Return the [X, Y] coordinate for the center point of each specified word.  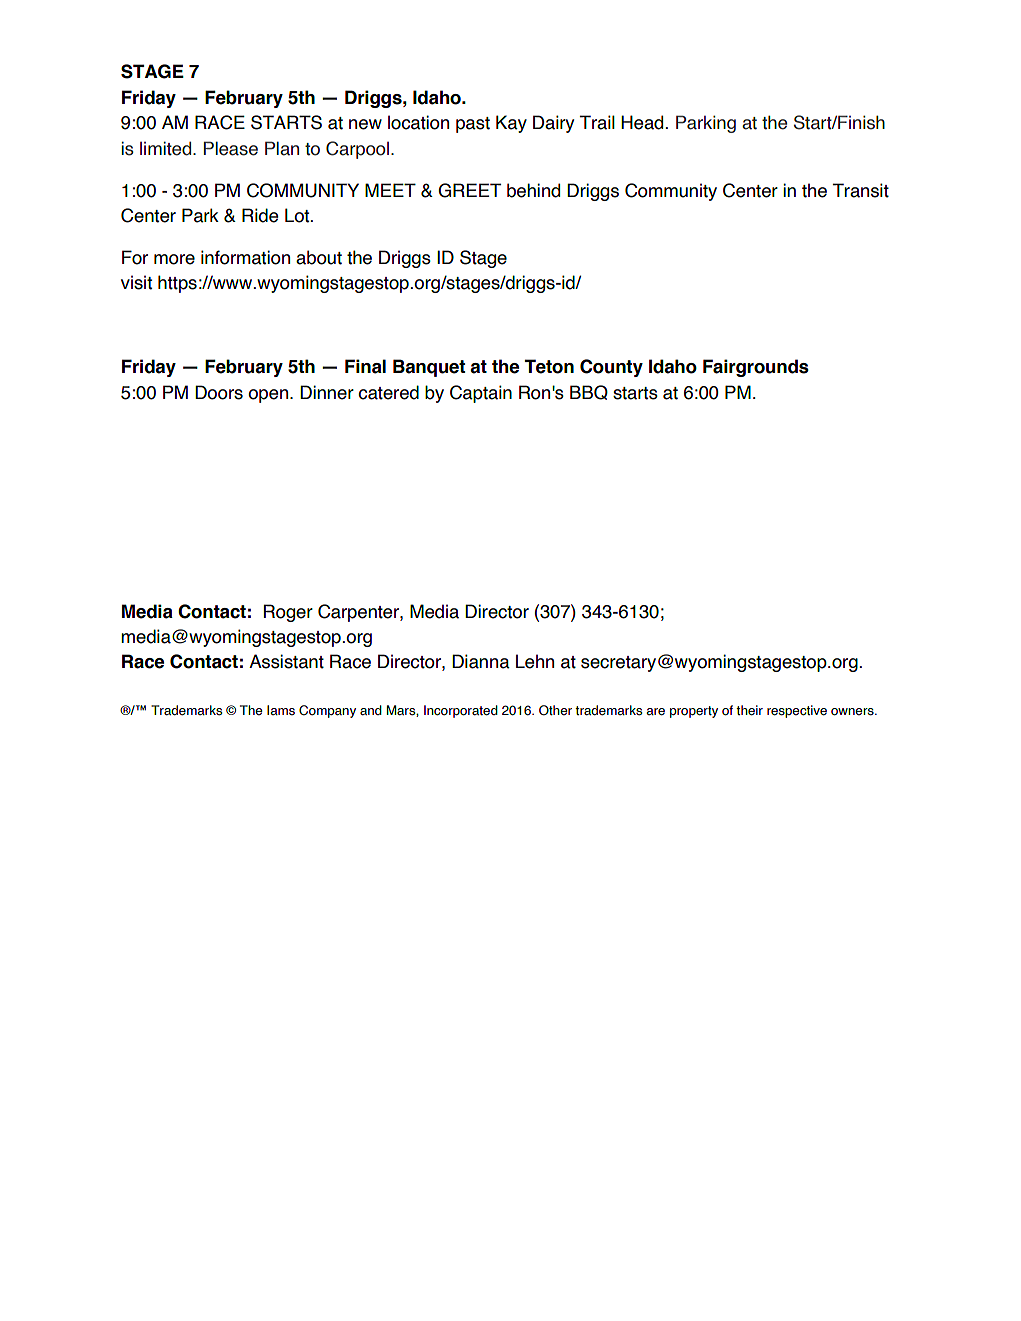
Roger [288, 613]
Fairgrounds [756, 368]
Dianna [481, 661]
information [245, 257]
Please [231, 148]
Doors [219, 392]
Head [643, 122]
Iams [281, 710]
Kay [511, 124]
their [749, 710]
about [319, 257]
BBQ [589, 392]
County [611, 368]
